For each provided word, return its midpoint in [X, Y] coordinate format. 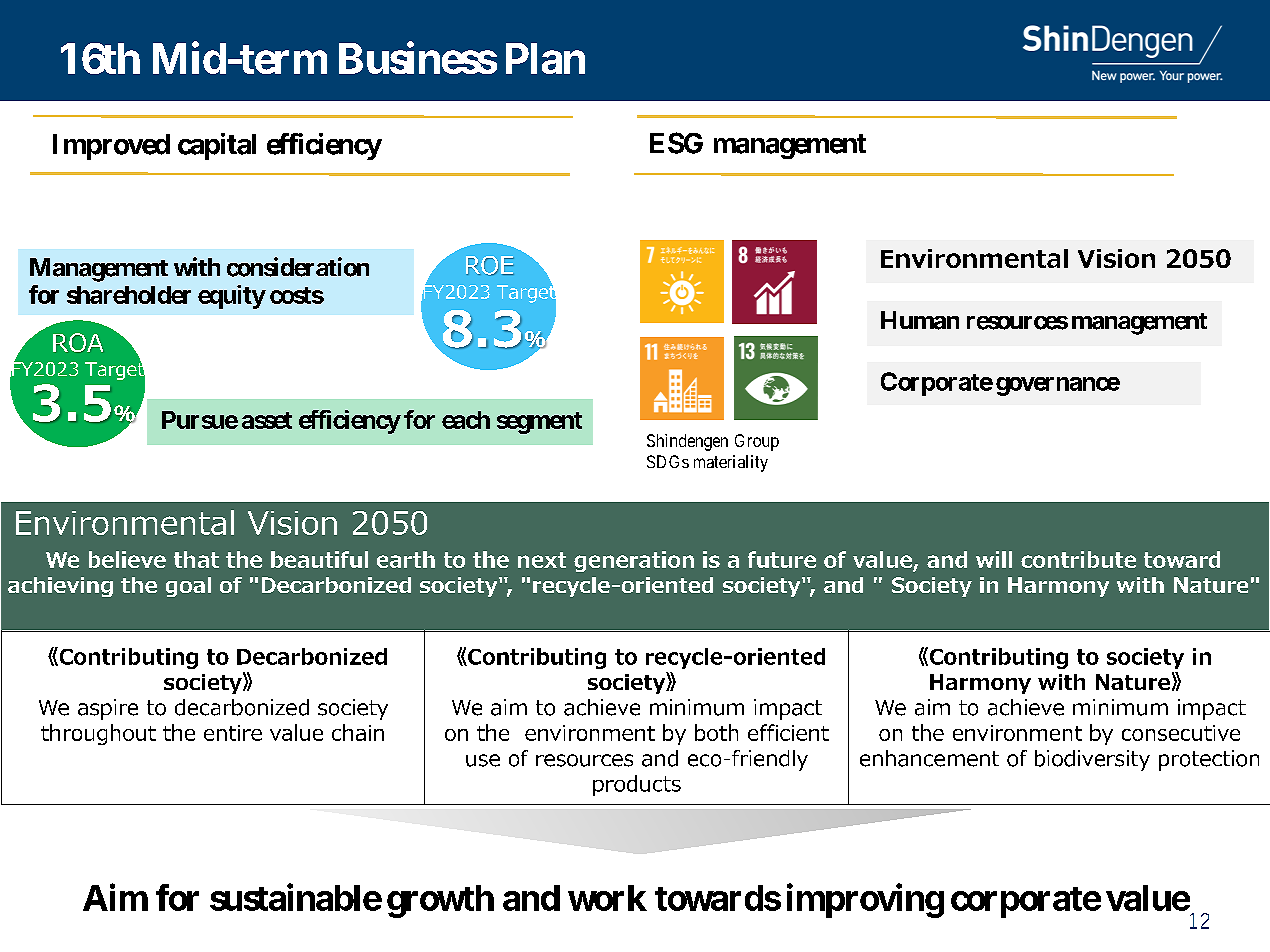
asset [267, 420]
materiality [731, 463]
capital [217, 146]
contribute [1078, 559]
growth [440, 901]
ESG [676, 143]
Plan [545, 58]
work [607, 898]
